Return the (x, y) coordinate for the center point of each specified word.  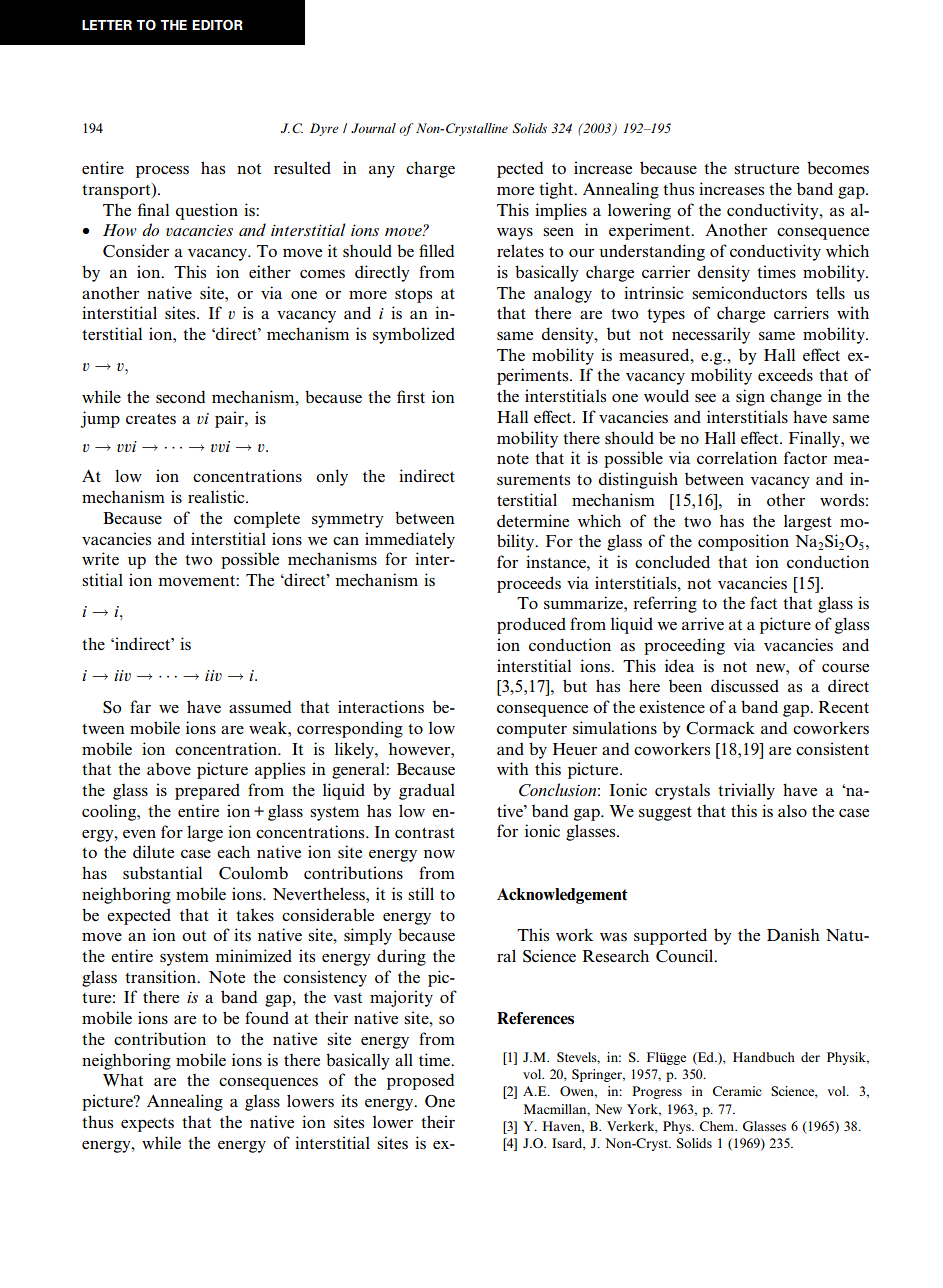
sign (750, 397)
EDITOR (217, 25)
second (181, 396)
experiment (651, 231)
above (169, 769)
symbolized (414, 335)
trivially (746, 791)
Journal (373, 128)
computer (532, 731)
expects (147, 1125)
